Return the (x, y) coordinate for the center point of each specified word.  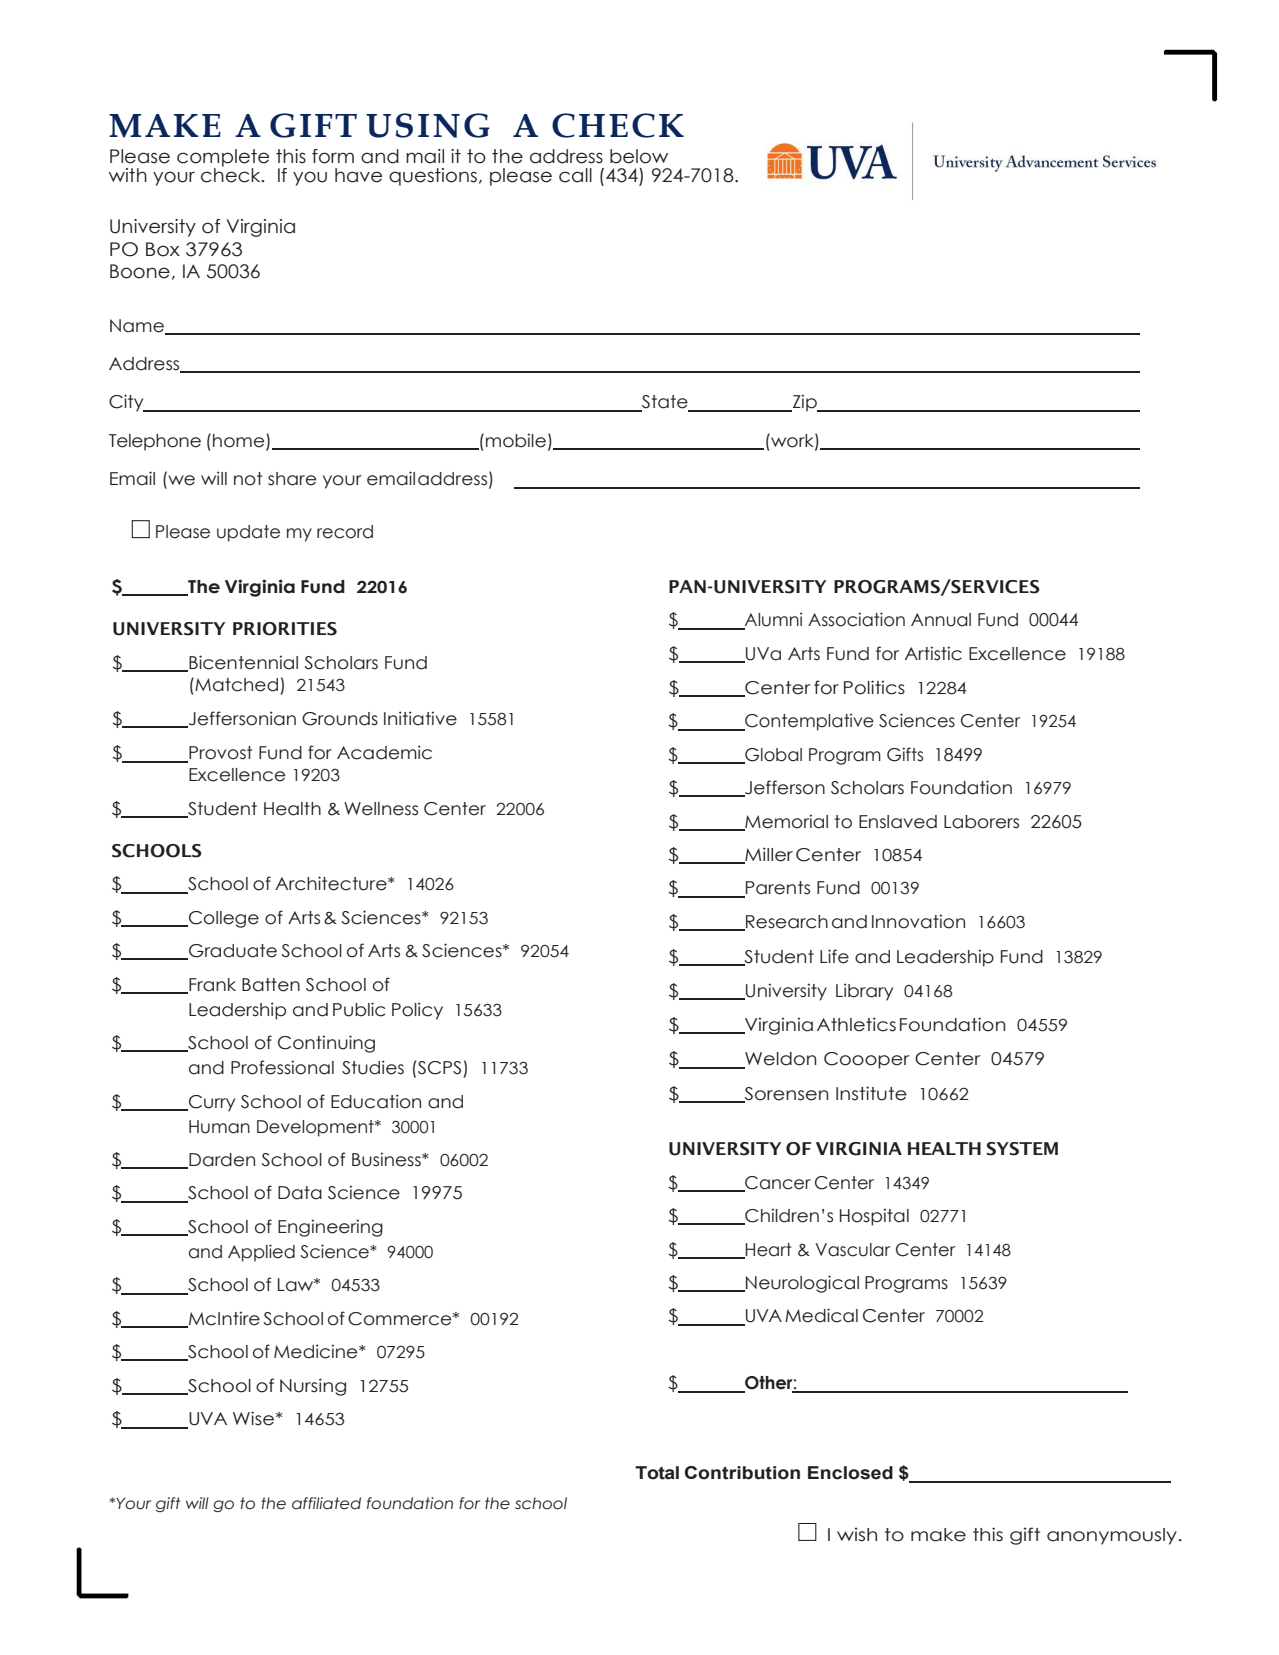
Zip (804, 403)
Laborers (981, 822)
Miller (768, 855)
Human (219, 1127)
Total (657, 1473)
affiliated (326, 1503)
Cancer (777, 1184)
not (248, 479)
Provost (219, 754)
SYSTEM (1022, 1149)
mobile (516, 440)
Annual (941, 620)
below (639, 156)
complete (223, 159)
